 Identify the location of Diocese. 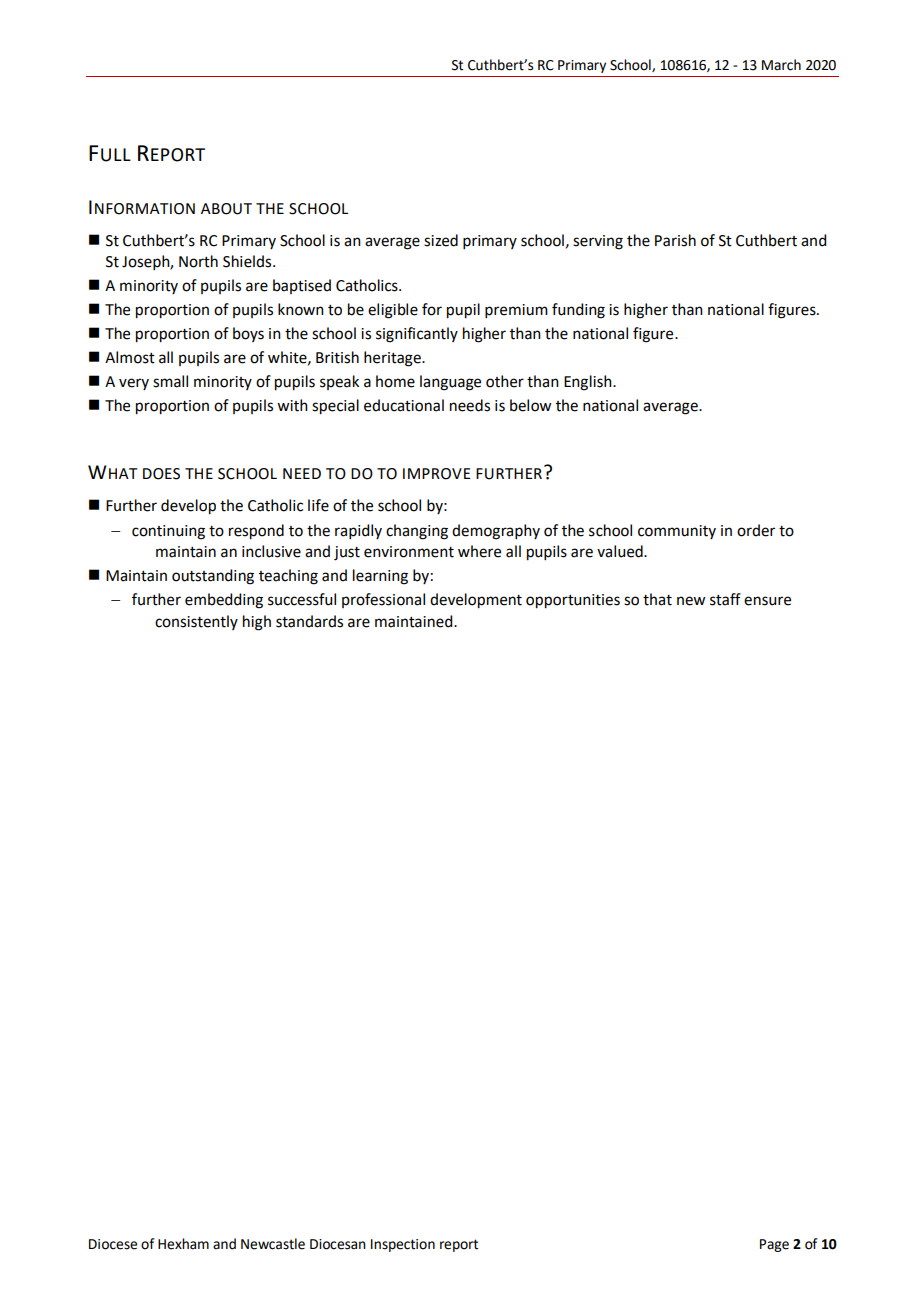
(113, 1244).
